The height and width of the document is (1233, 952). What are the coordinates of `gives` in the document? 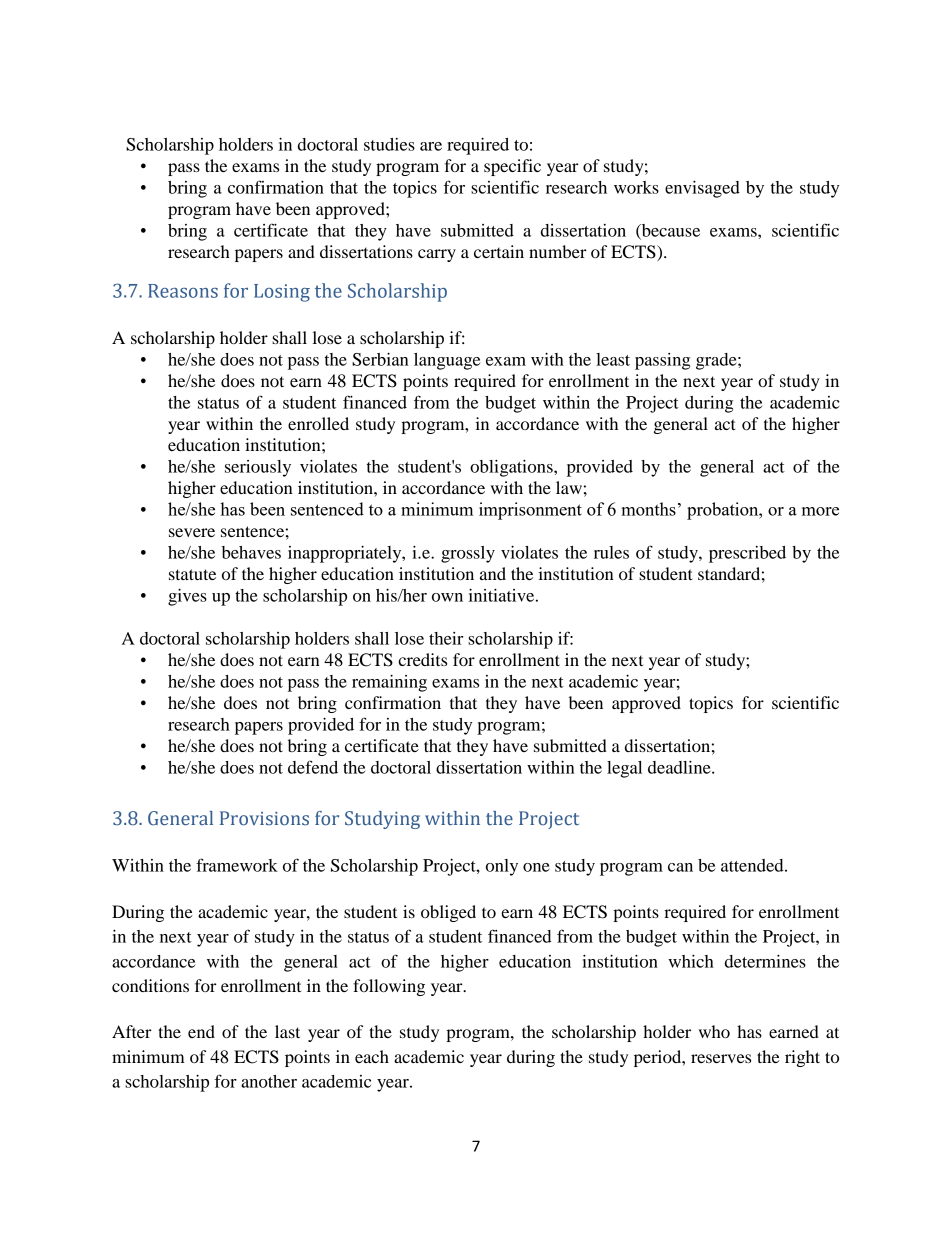 It's located at (187, 597).
